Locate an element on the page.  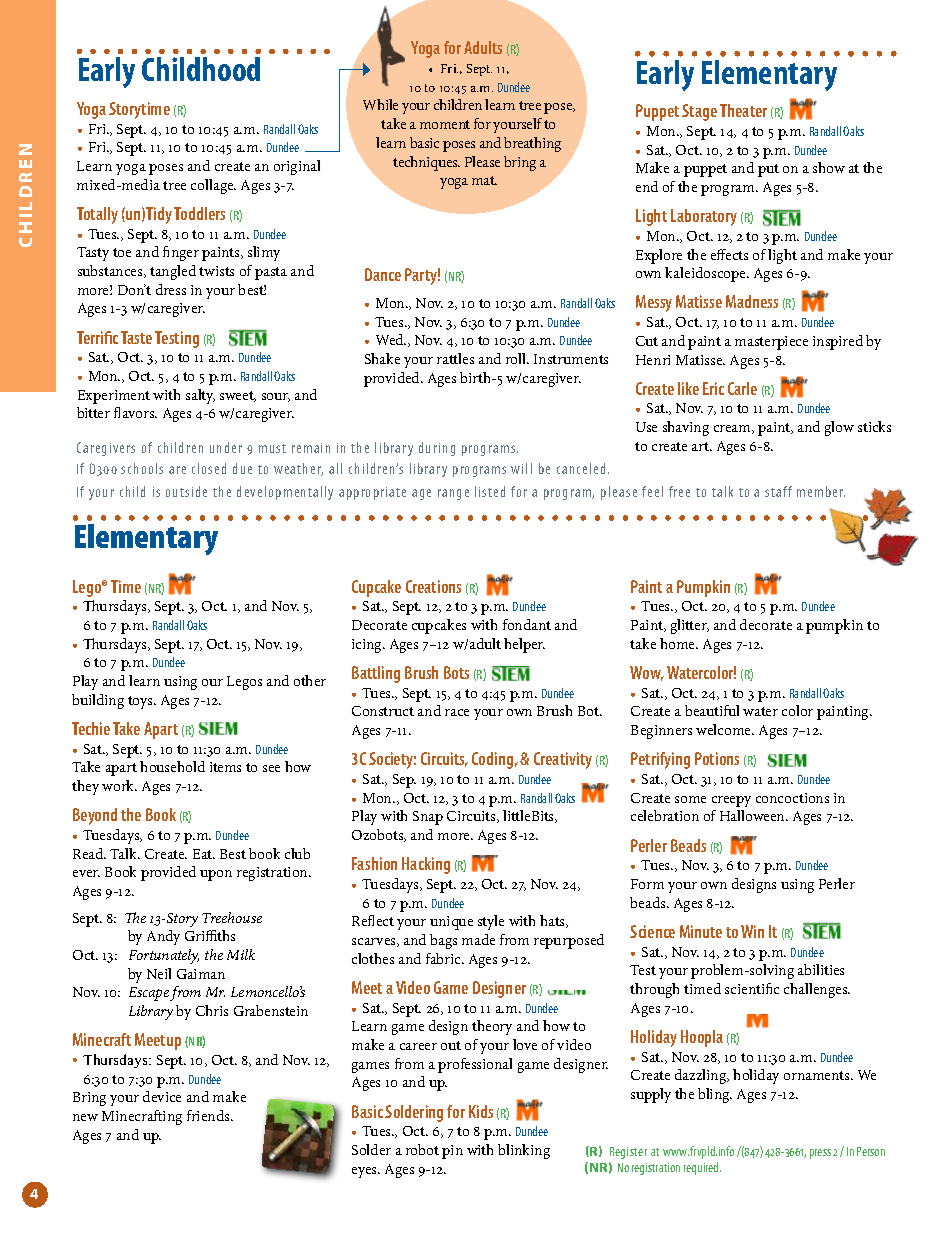
listed is located at coordinates (490, 491).
